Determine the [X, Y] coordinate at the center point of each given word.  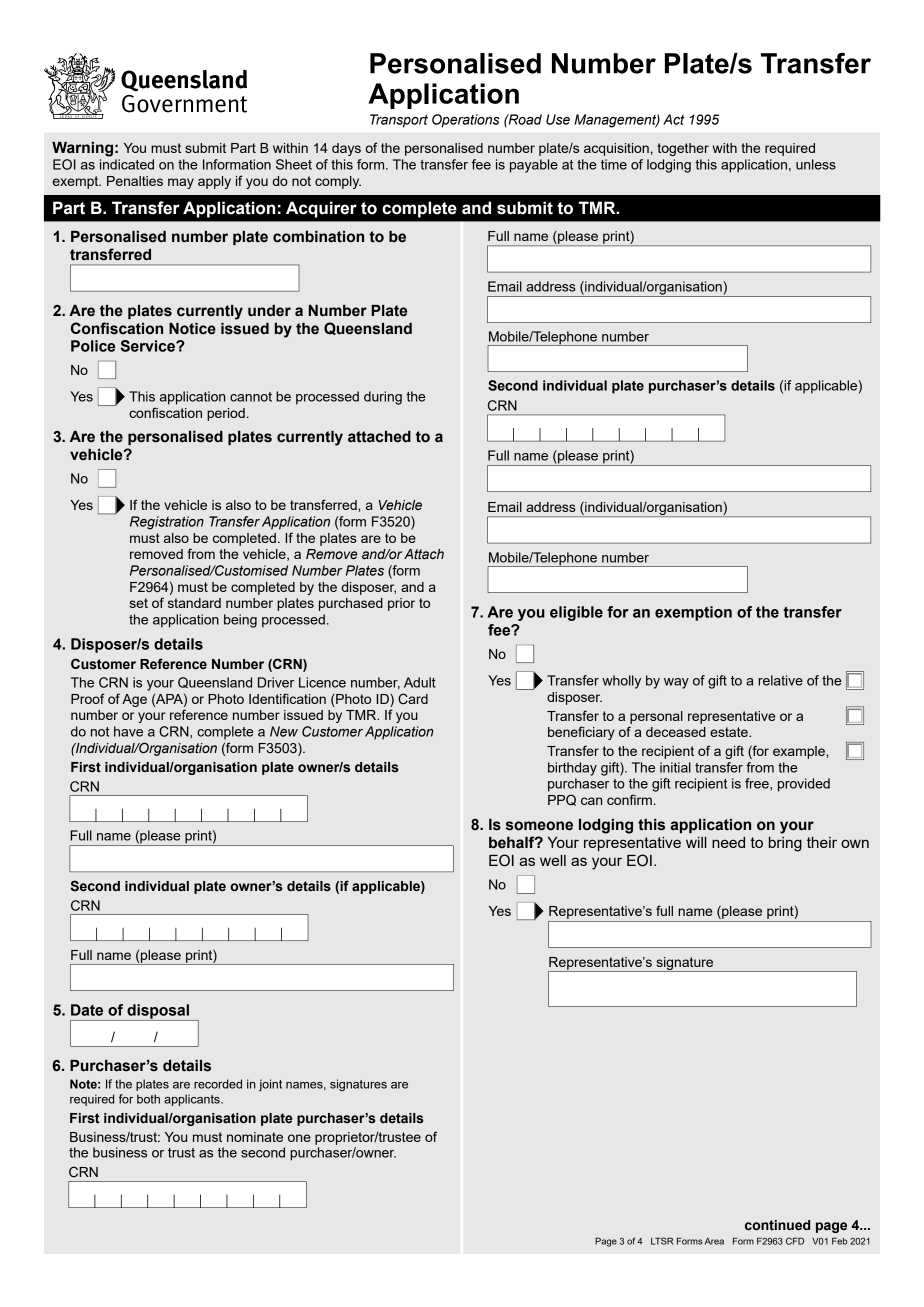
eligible [576, 613]
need [728, 842]
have [128, 731]
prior [401, 604]
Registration [167, 523]
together [683, 149]
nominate [255, 1137]
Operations [466, 121]
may [181, 183]
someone [539, 826]
